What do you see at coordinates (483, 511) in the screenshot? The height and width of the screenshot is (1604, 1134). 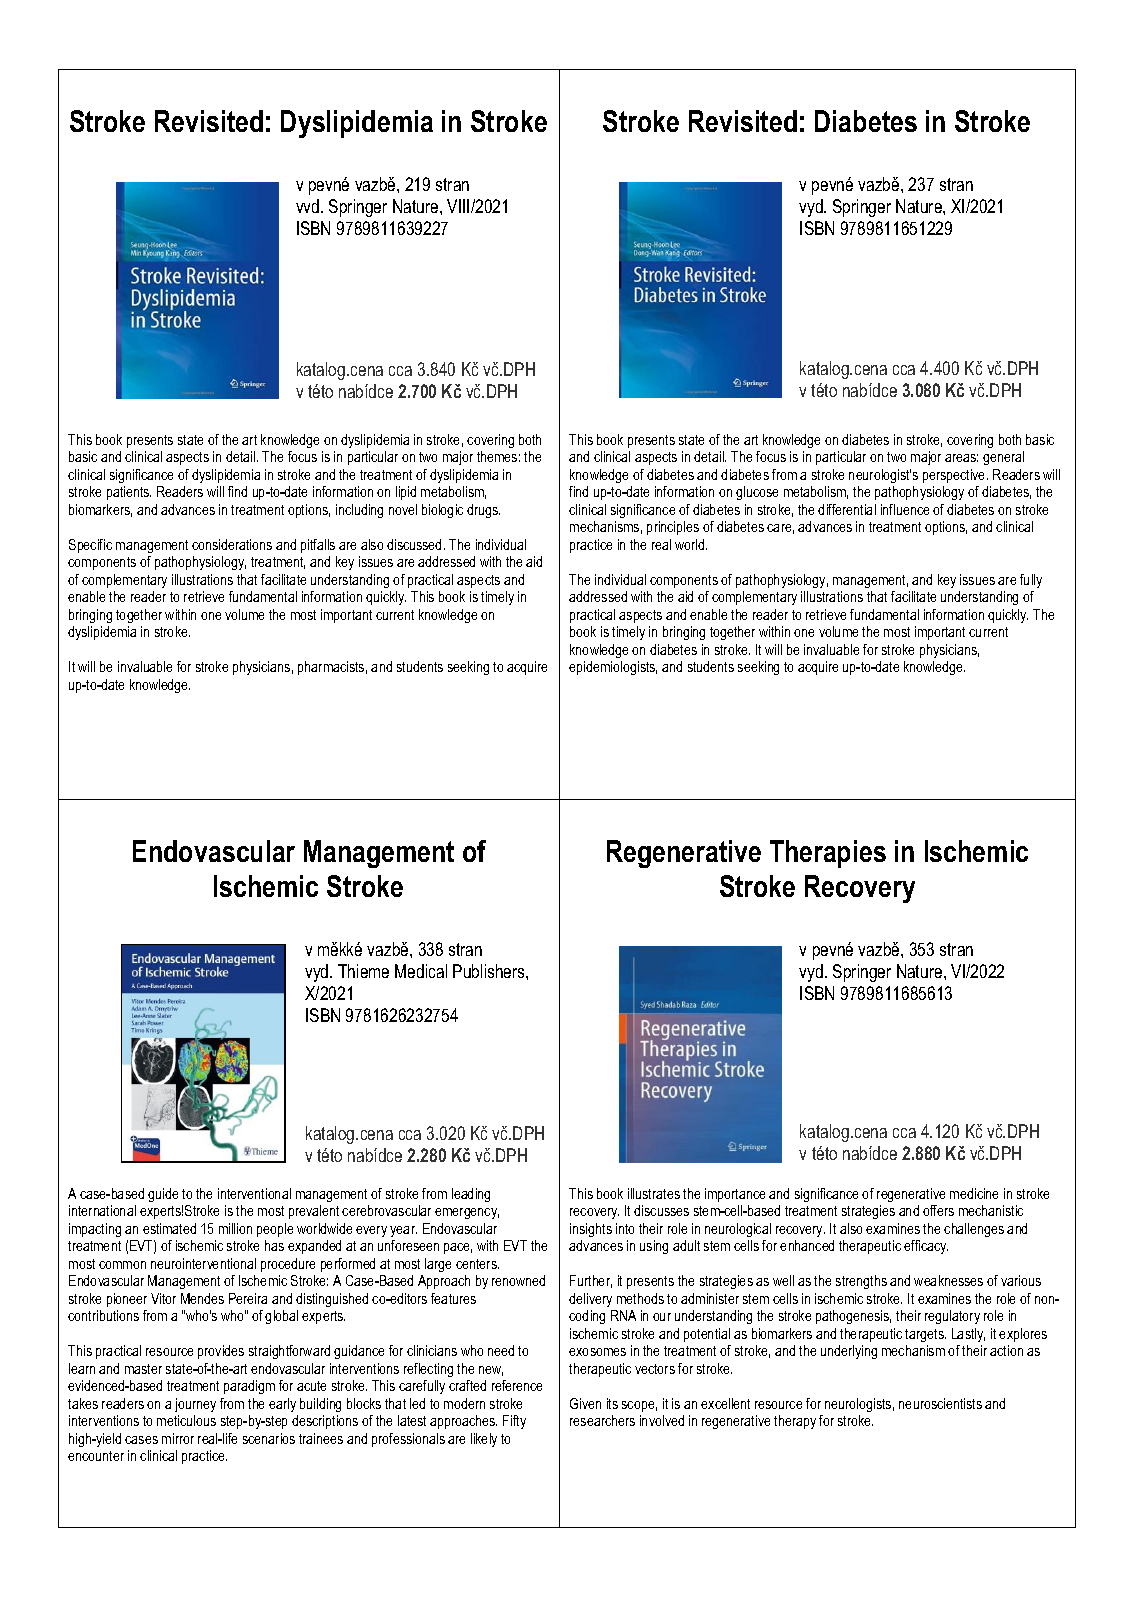 I see `drugs` at bounding box center [483, 511].
